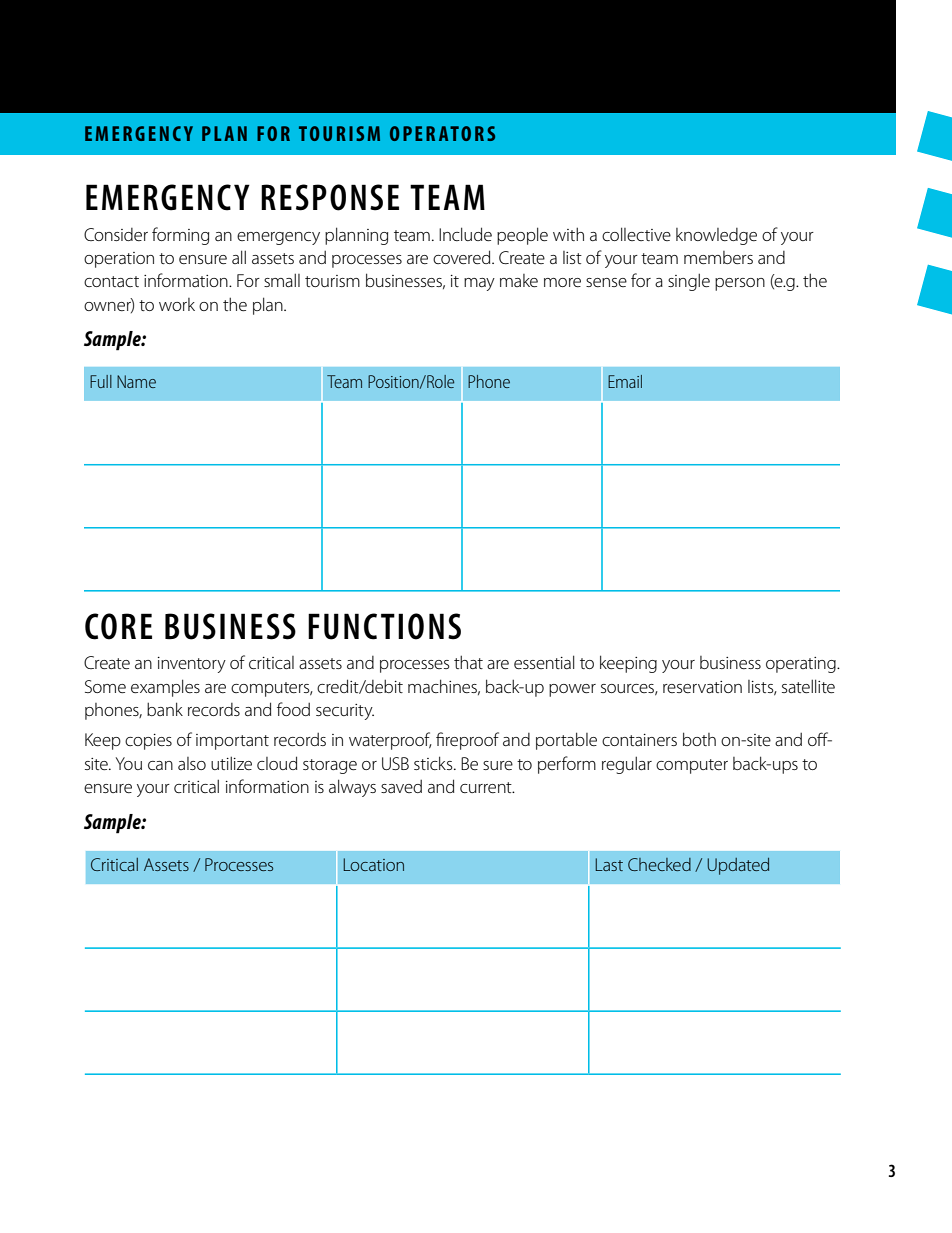 Image resolution: width=952 pixels, height=1233 pixels. I want to click on operating, so click(802, 665).
